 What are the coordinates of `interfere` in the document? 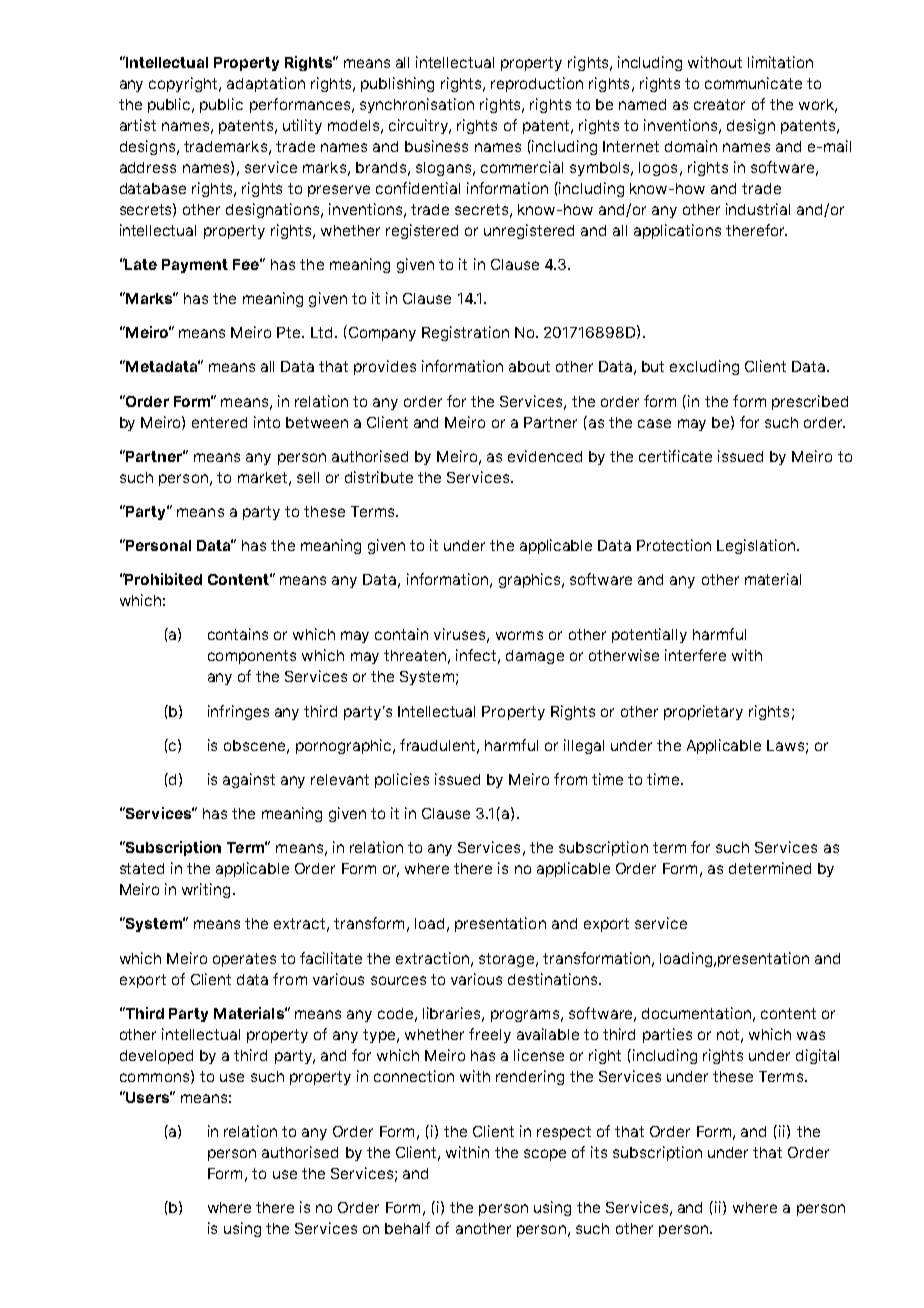 It's located at (695, 655).
